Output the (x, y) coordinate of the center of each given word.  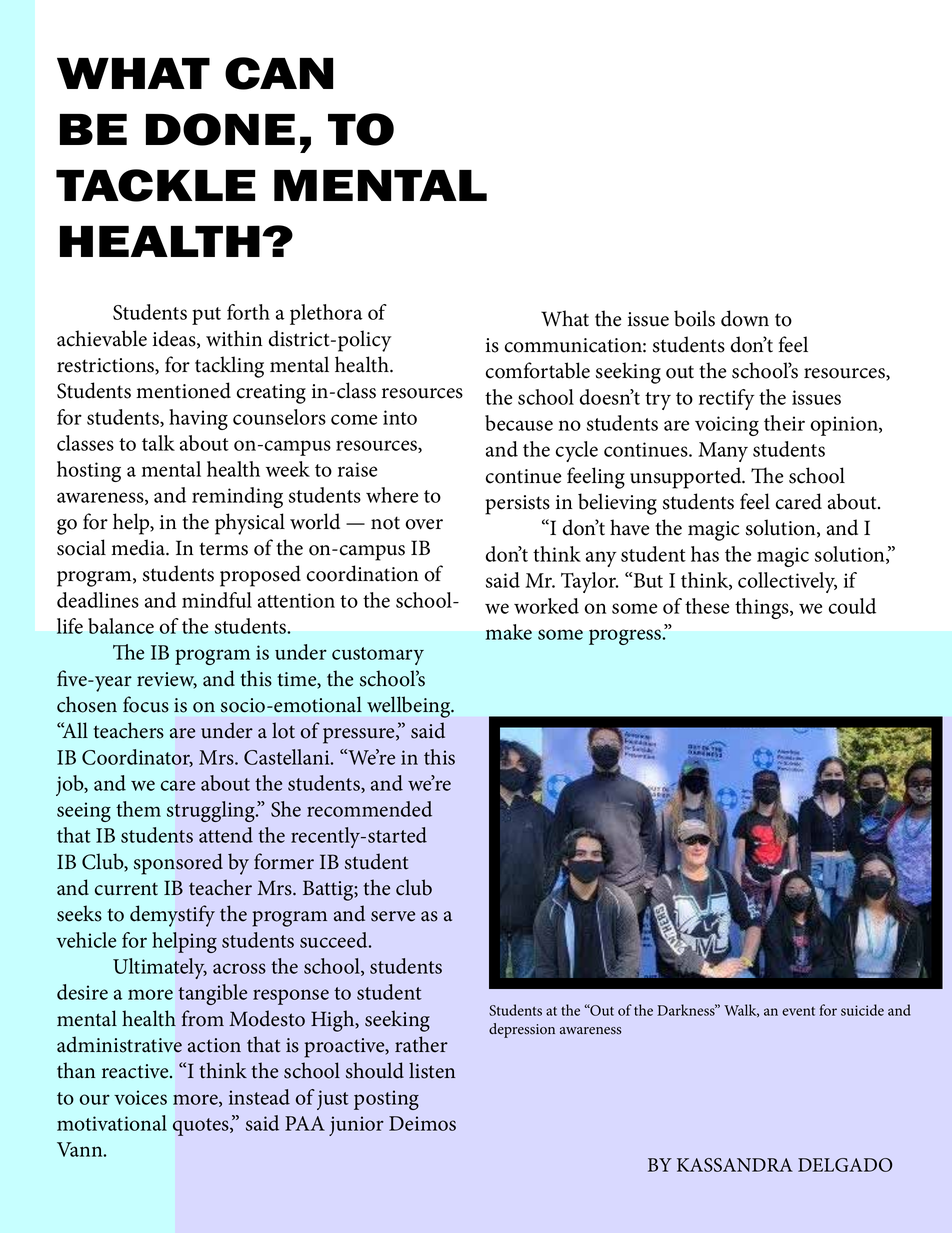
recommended (369, 809)
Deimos (422, 1123)
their (784, 423)
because (519, 423)
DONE (220, 129)
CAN (279, 73)
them (138, 809)
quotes (202, 1127)
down (745, 318)
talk (158, 443)
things (763, 608)
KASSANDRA (735, 1165)
